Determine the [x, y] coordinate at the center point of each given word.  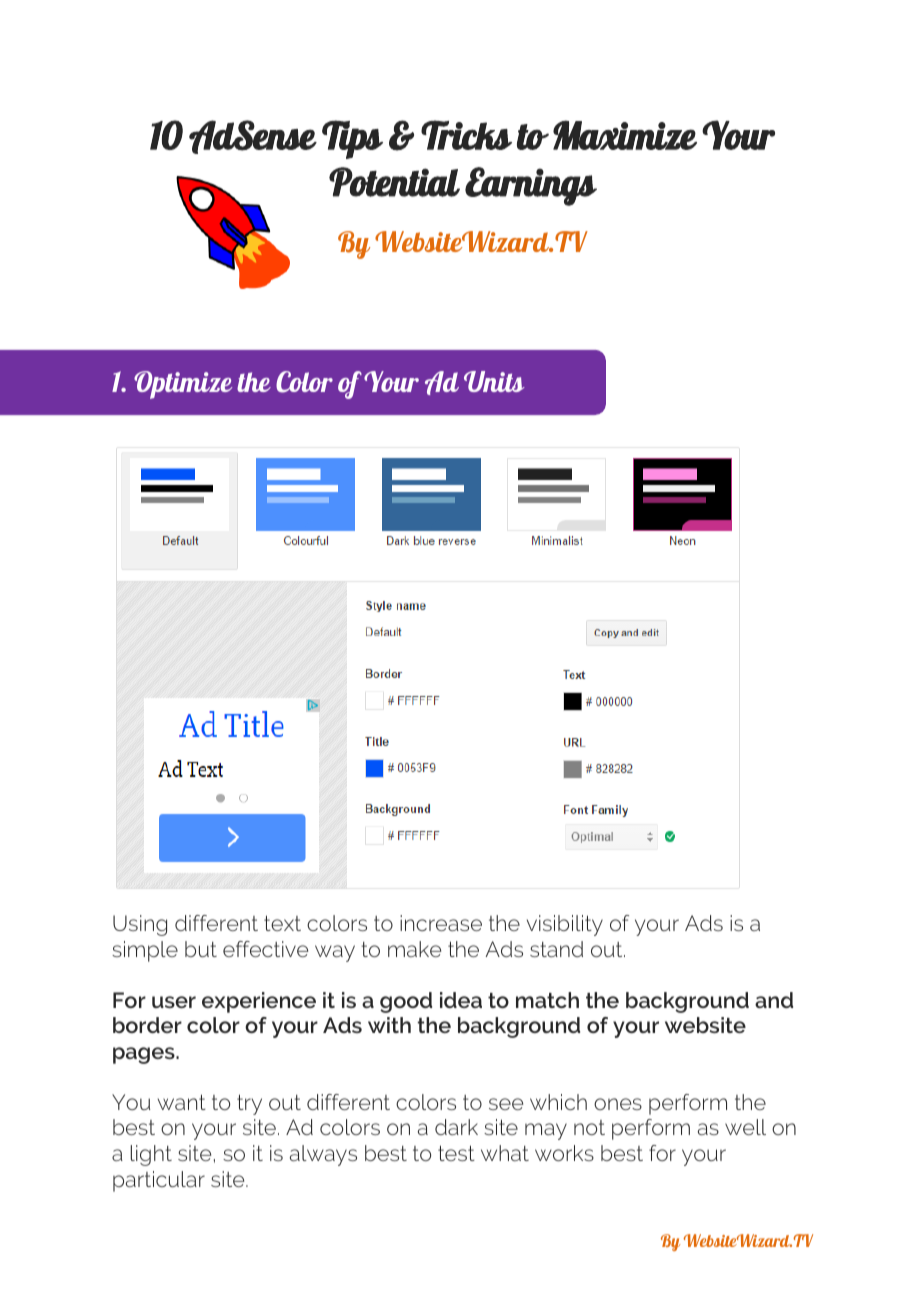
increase [441, 923]
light [151, 1155]
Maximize [625, 135]
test [456, 1153]
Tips [352, 139]
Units [494, 381]
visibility [565, 925]
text [282, 923]
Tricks [466, 135]
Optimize [183, 385]
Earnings [531, 186]
